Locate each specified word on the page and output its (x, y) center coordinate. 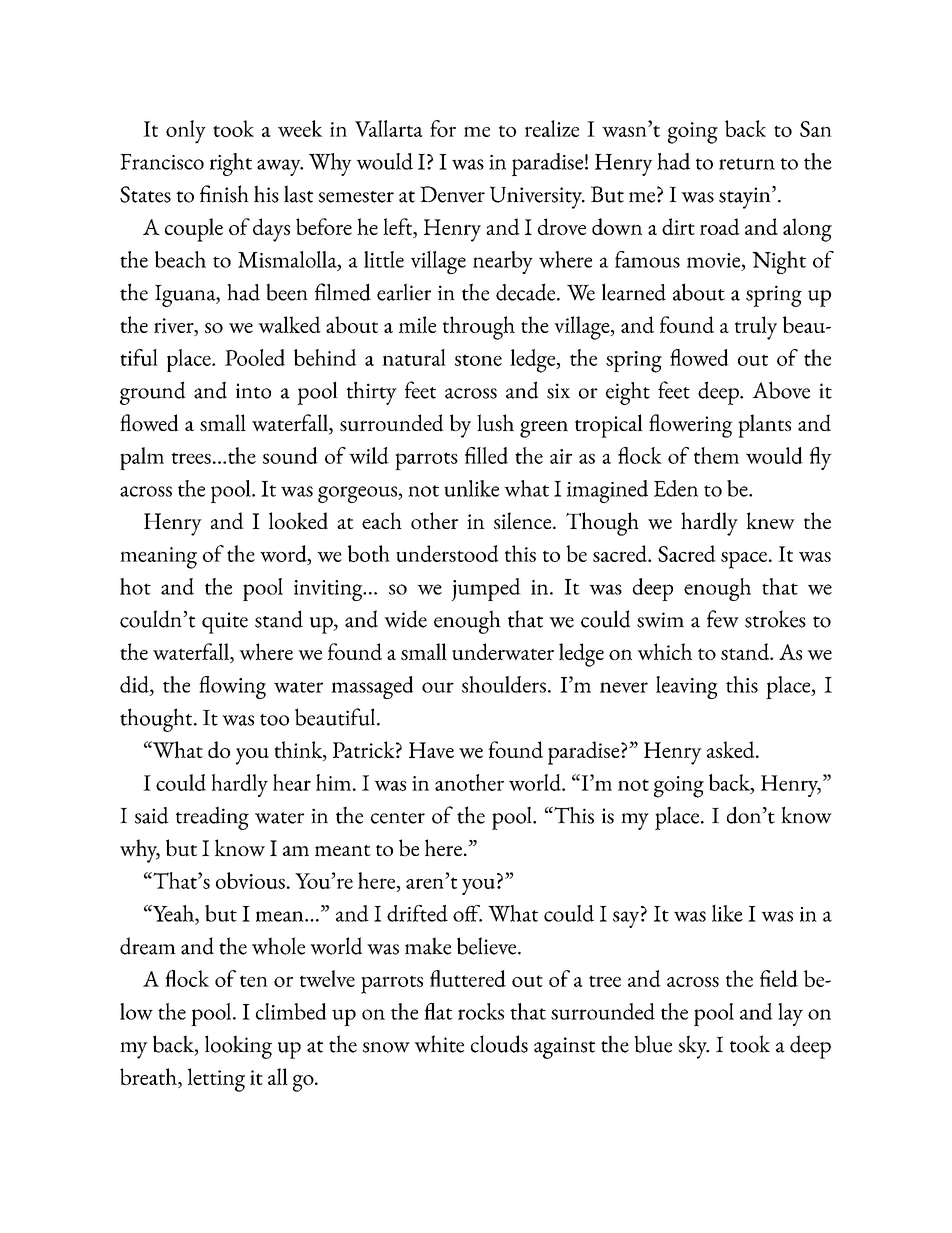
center (398, 818)
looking (238, 1047)
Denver (452, 194)
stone (478, 360)
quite (225, 623)
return (747, 164)
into (253, 391)
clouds (499, 1044)
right (231, 164)
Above (781, 390)
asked (732, 749)
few (723, 619)
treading (212, 818)
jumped (486, 589)
